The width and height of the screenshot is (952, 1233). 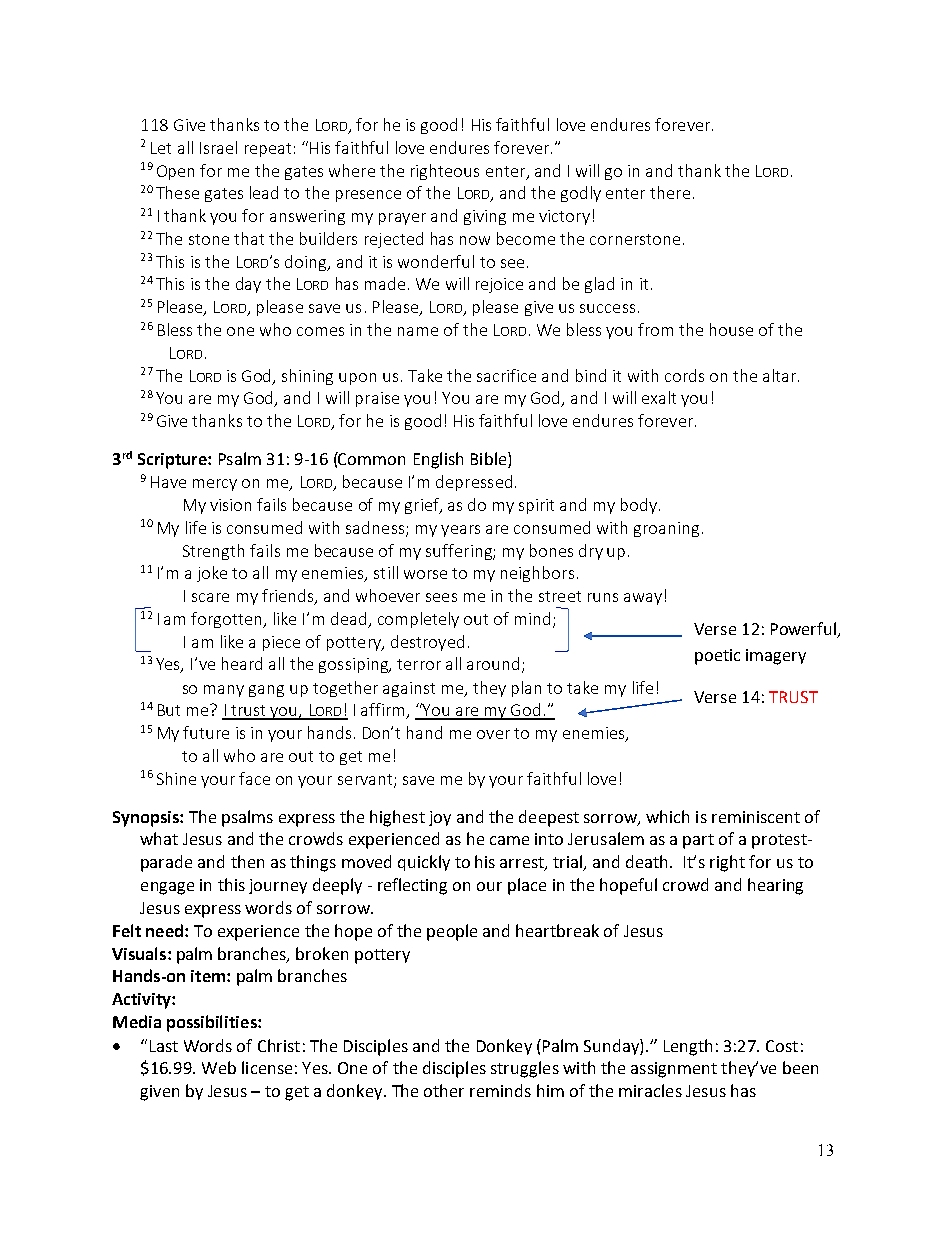 What do you see at coordinates (177, 192) in the screenshot?
I see `These` at bounding box center [177, 192].
